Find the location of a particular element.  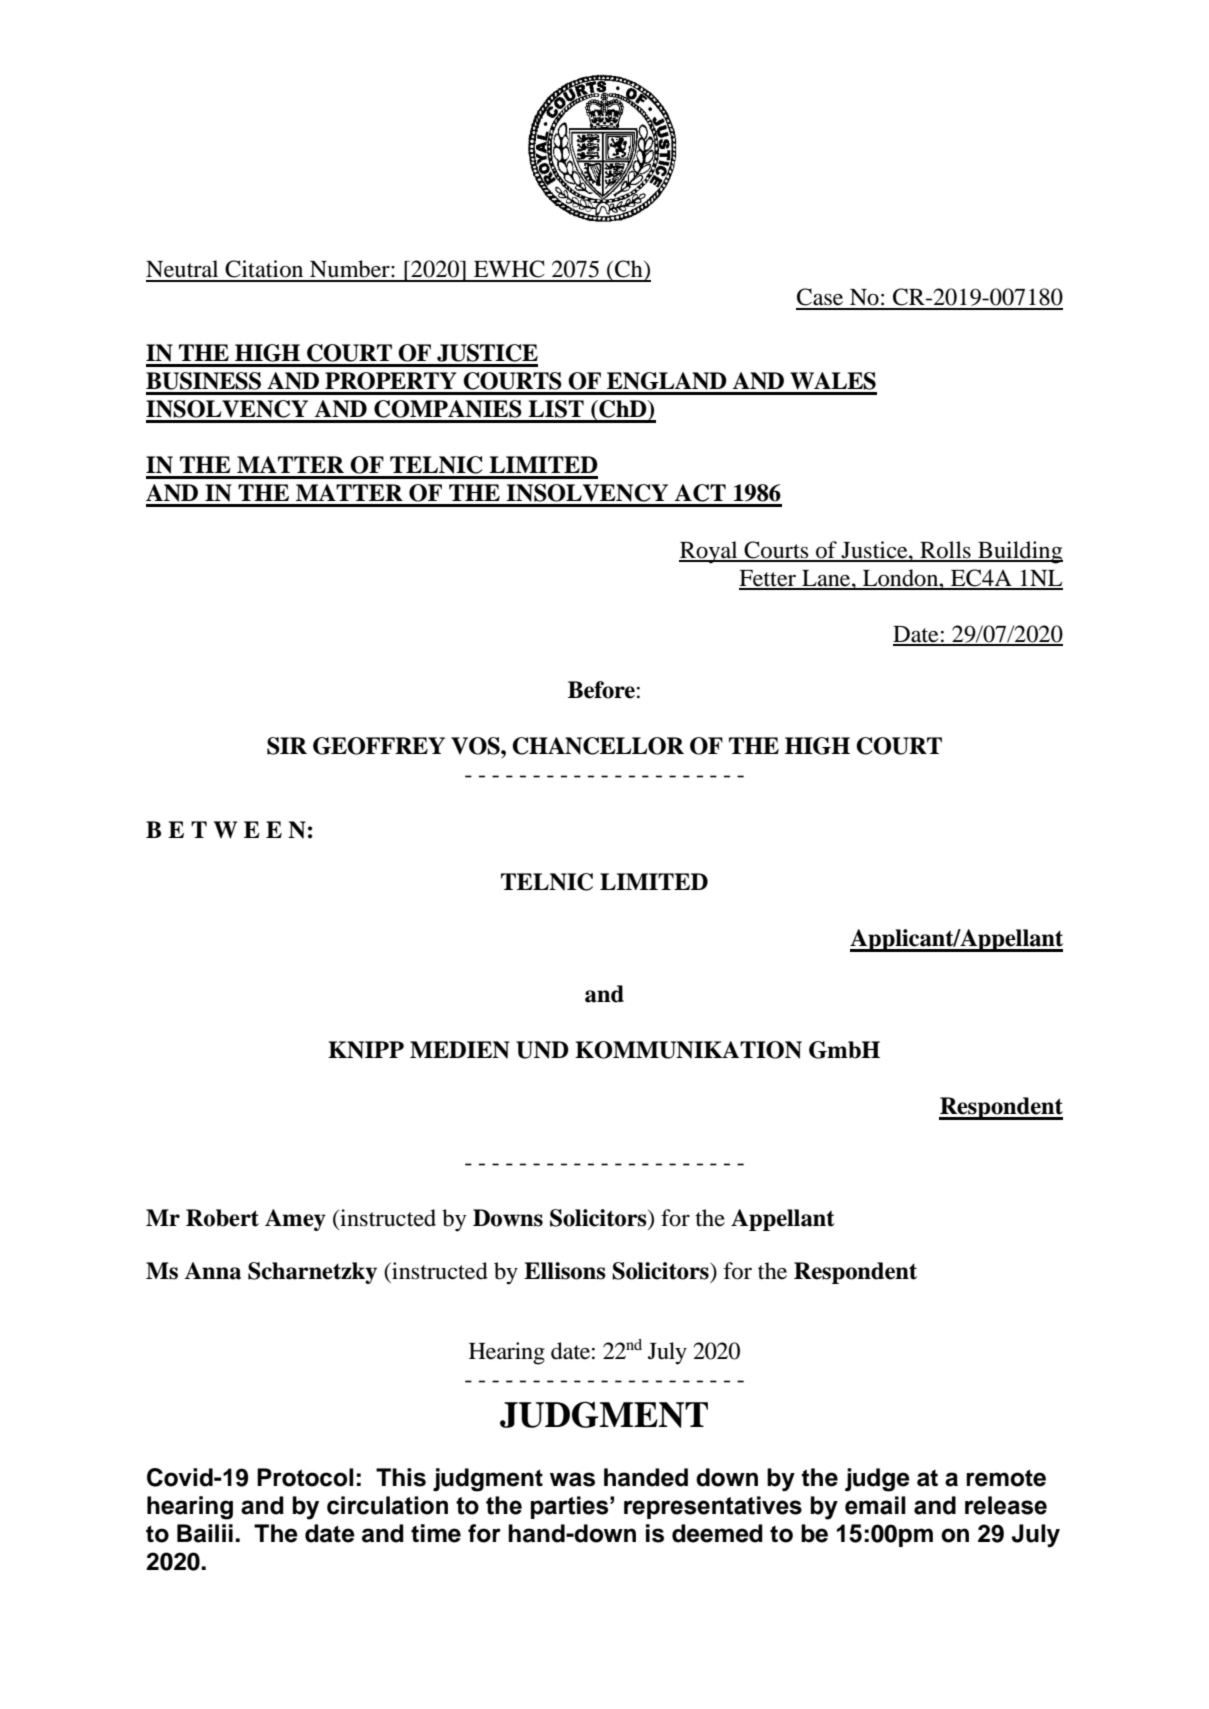

SIR is located at coordinates (287, 746).
